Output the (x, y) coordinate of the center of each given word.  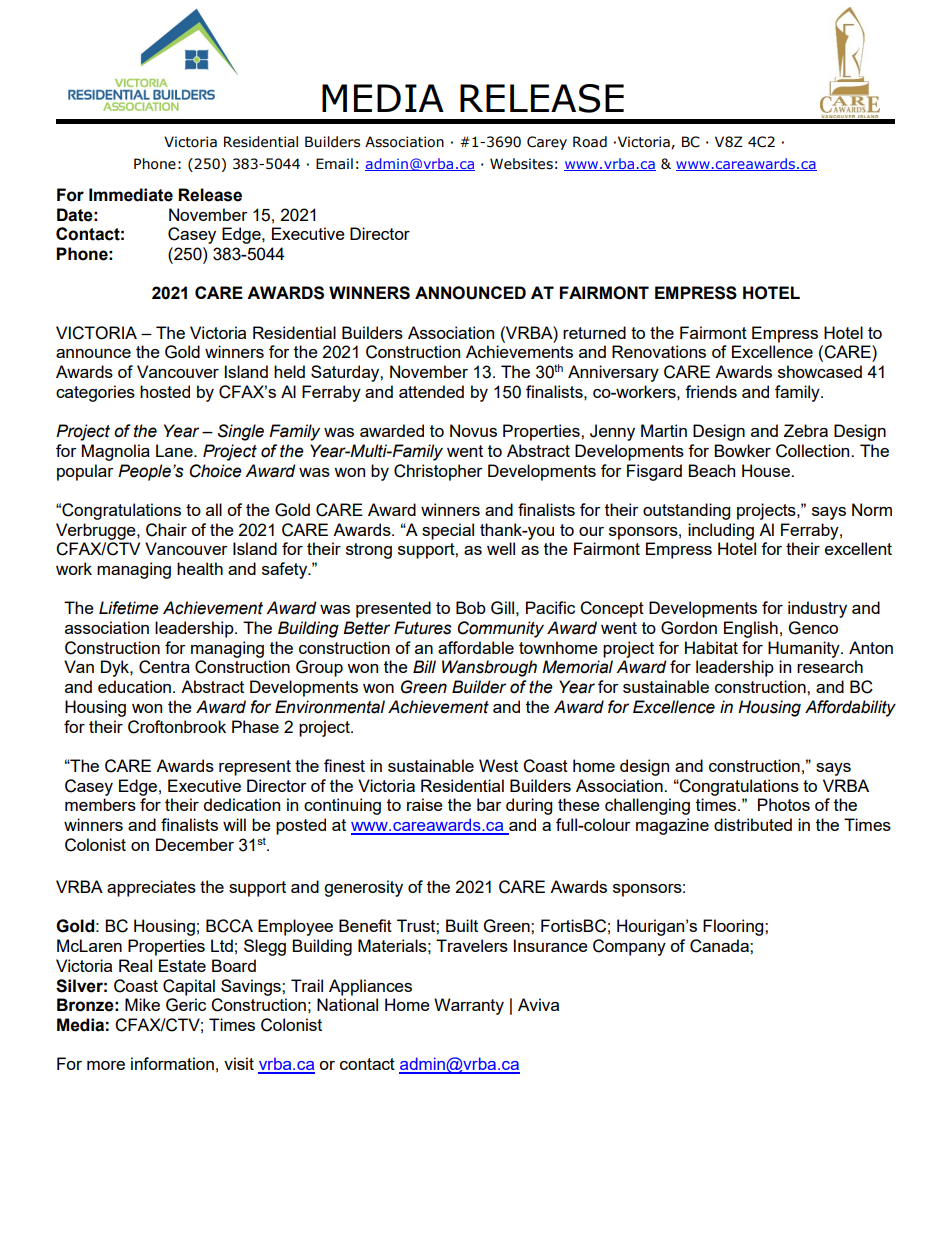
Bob (471, 607)
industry (817, 609)
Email (334, 163)
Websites (521, 164)
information (172, 1063)
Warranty (469, 1006)
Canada (720, 946)
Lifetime (129, 608)
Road (590, 142)
